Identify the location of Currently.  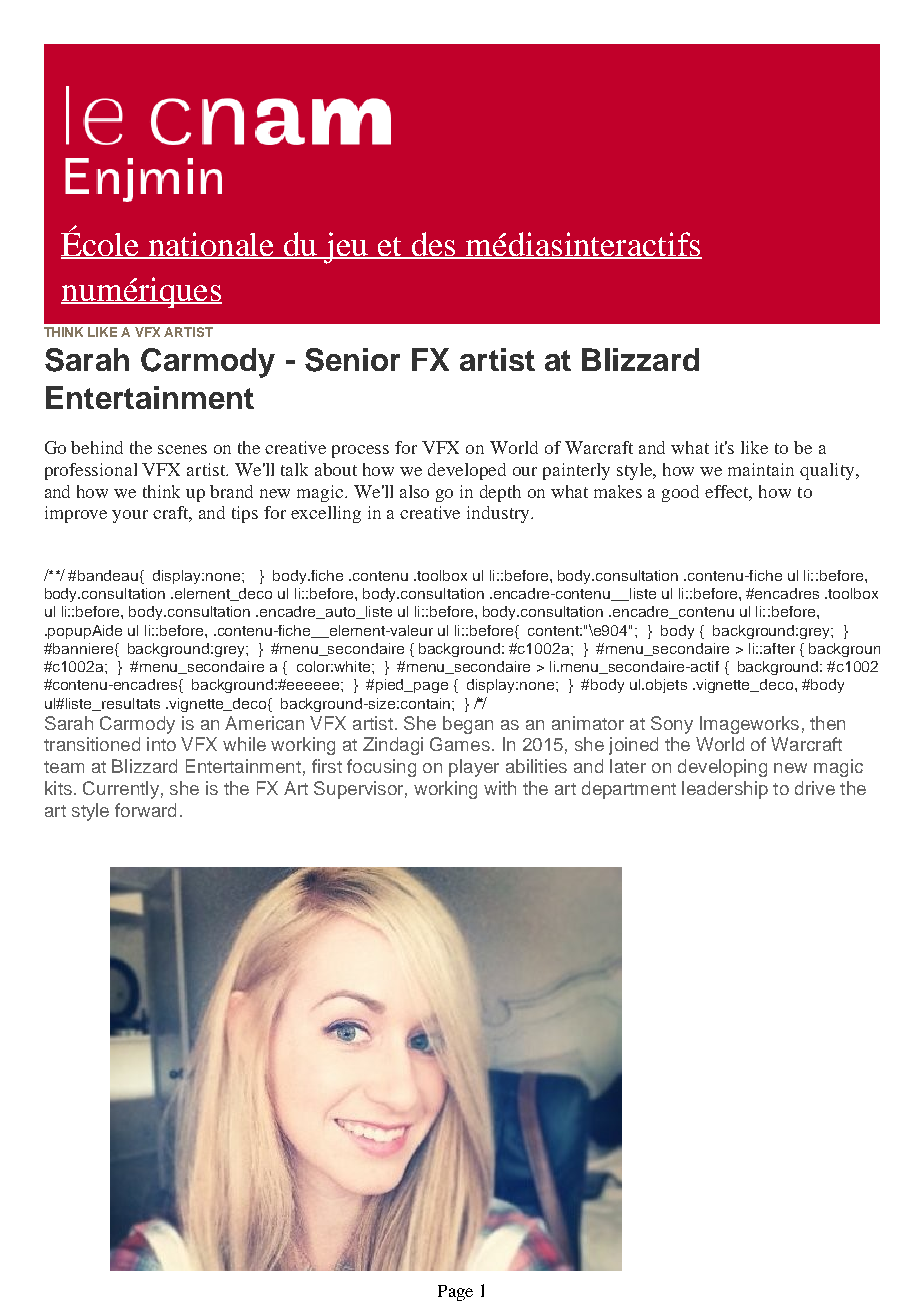
(121, 790).
